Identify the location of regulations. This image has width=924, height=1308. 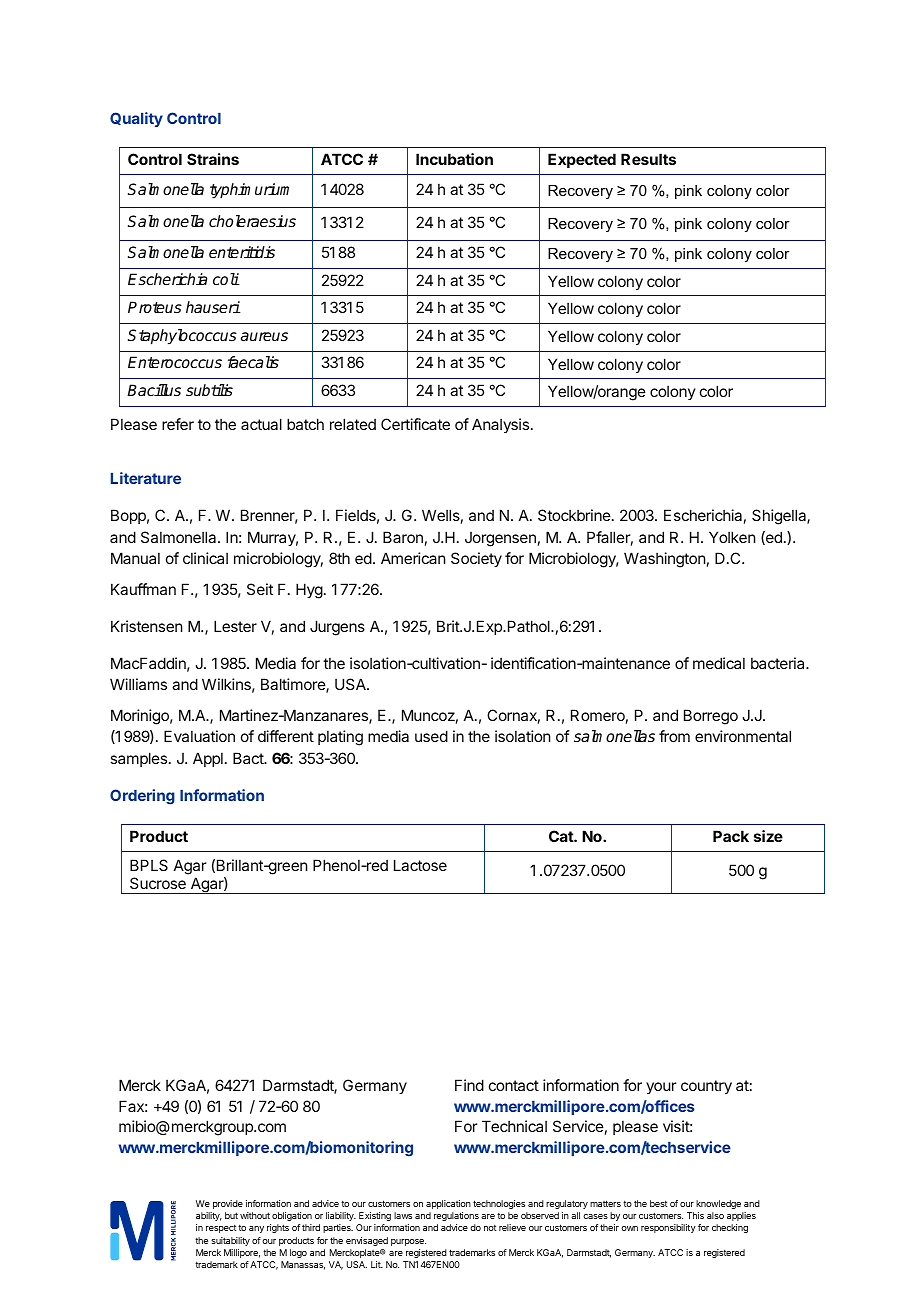
(456, 1216).
